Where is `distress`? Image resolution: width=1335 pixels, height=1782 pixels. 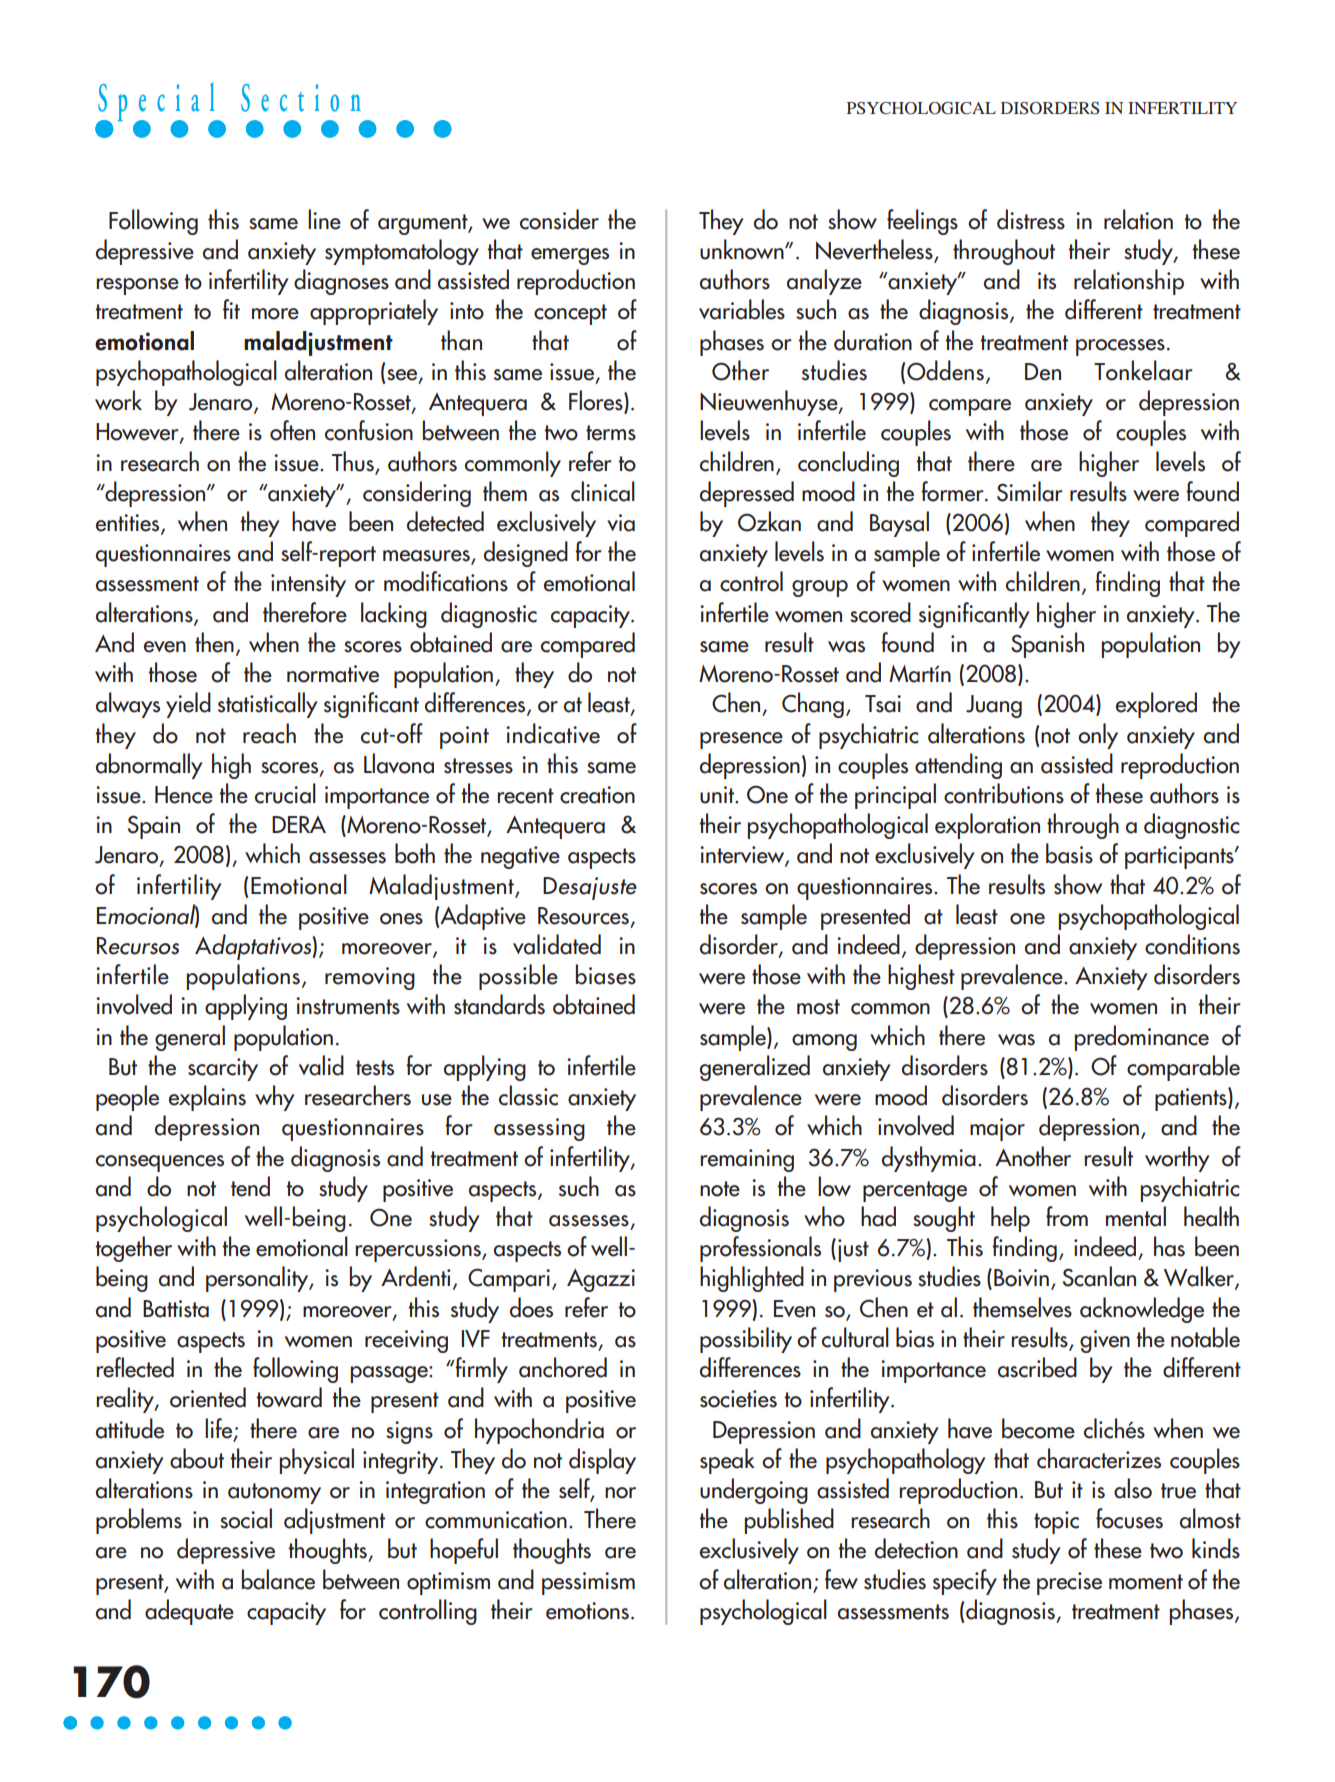
distress is located at coordinates (1031, 219).
